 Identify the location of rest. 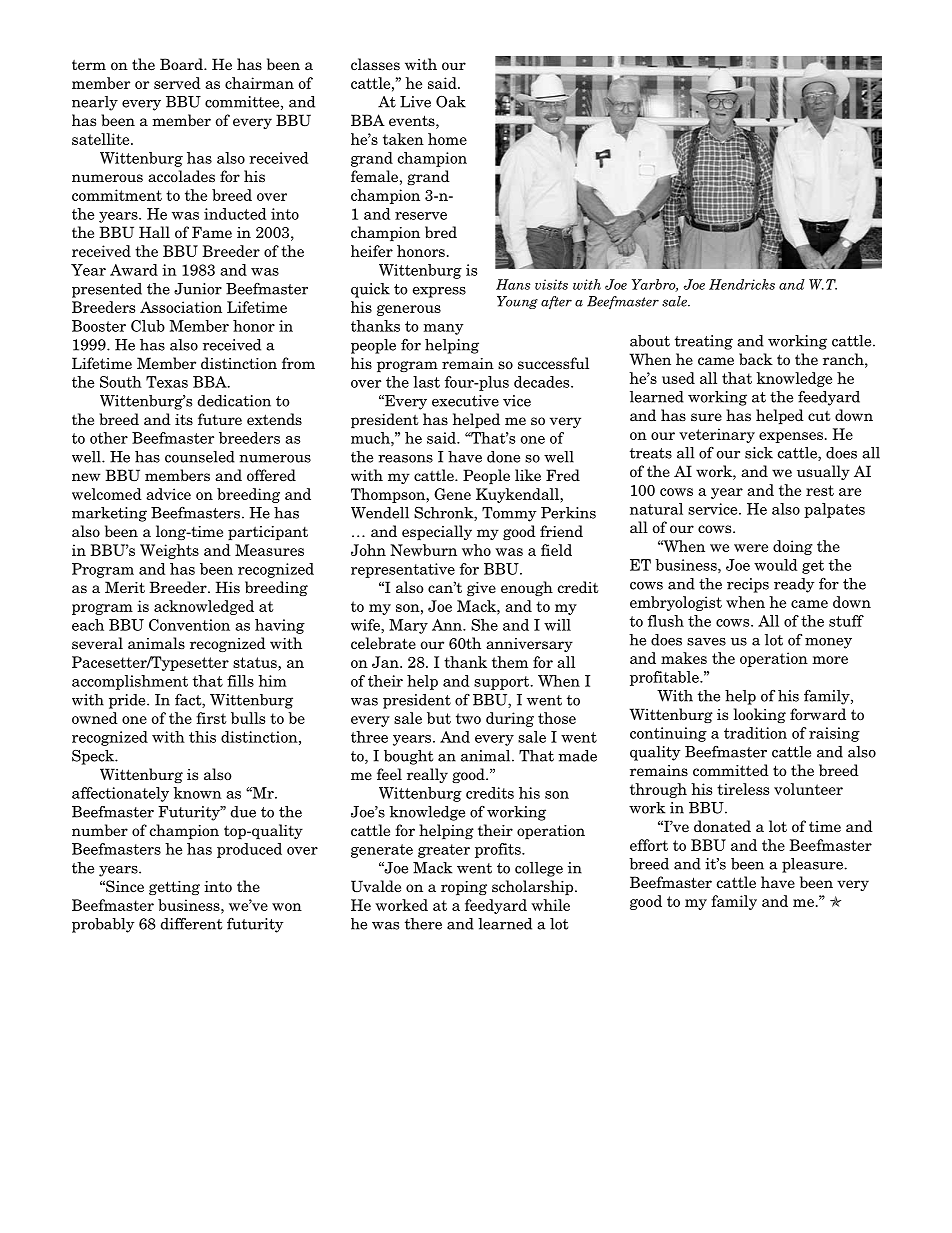
(820, 490).
